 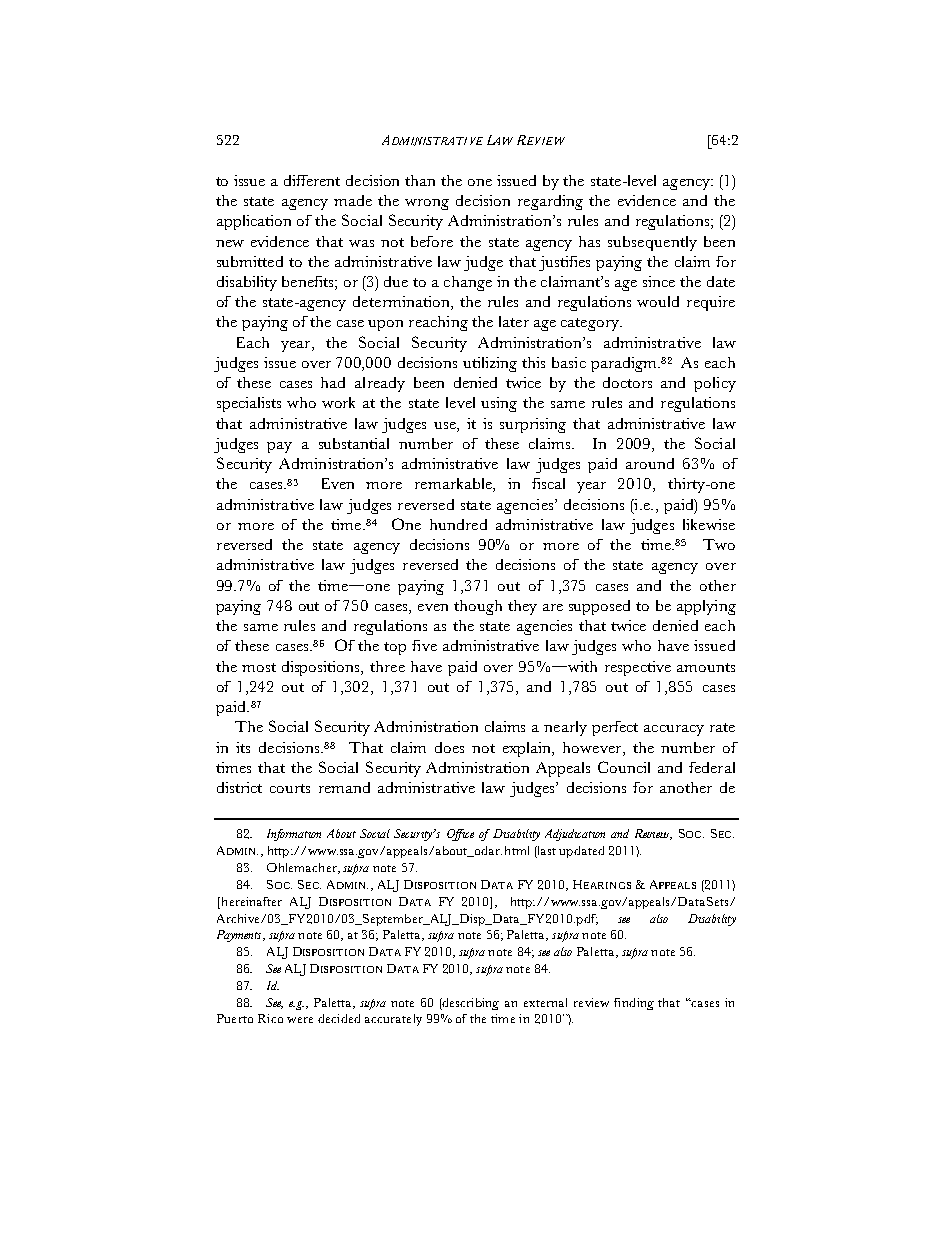 I want to click on using, so click(x=499, y=404).
